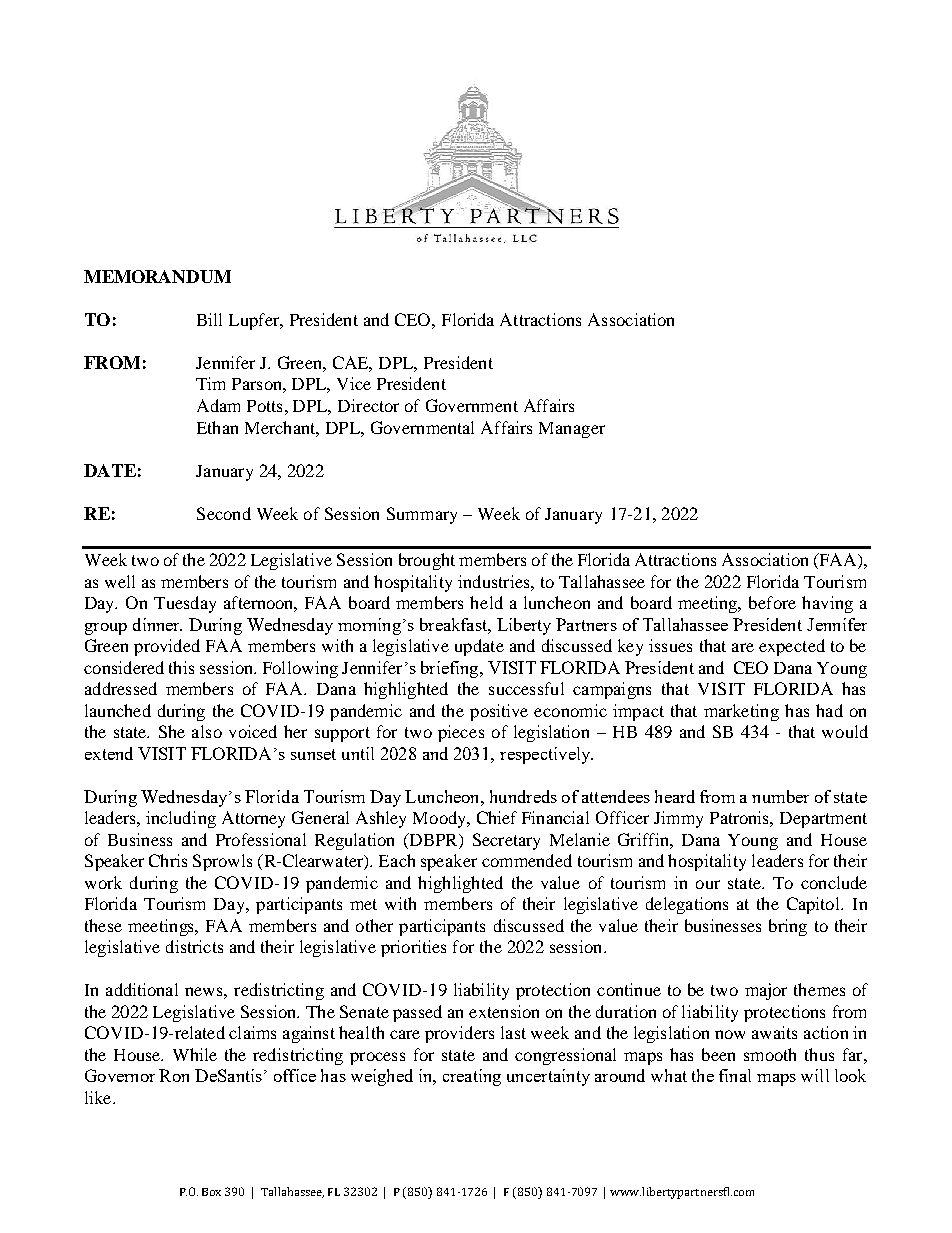  Describe the element at coordinates (211, 1192) in the screenshot. I see `Box` at that location.
